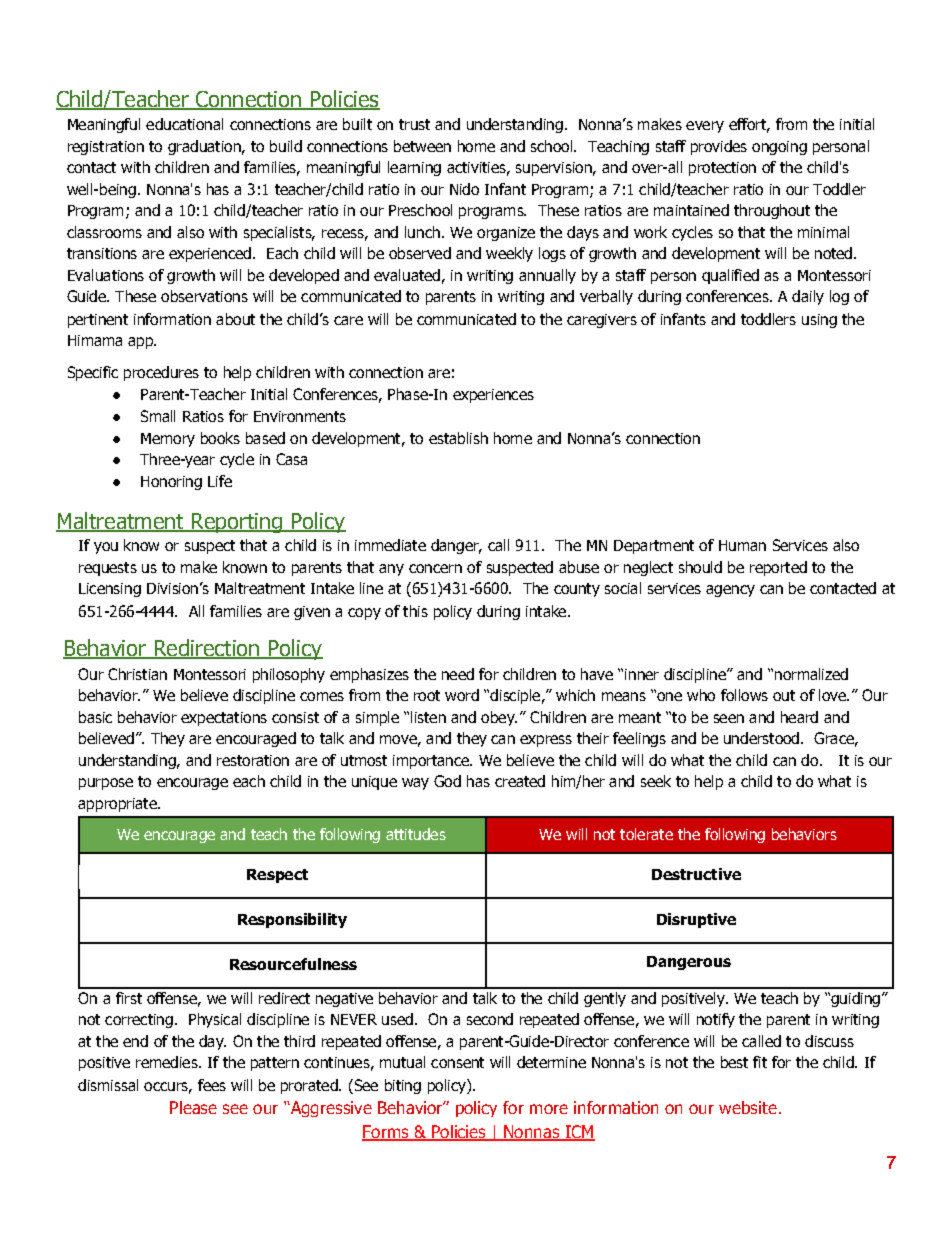 Image resolution: width=952 pixels, height=1233 pixels. Describe the element at coordinates (761, 738) in the screenshot. I see `understood` at that location.
